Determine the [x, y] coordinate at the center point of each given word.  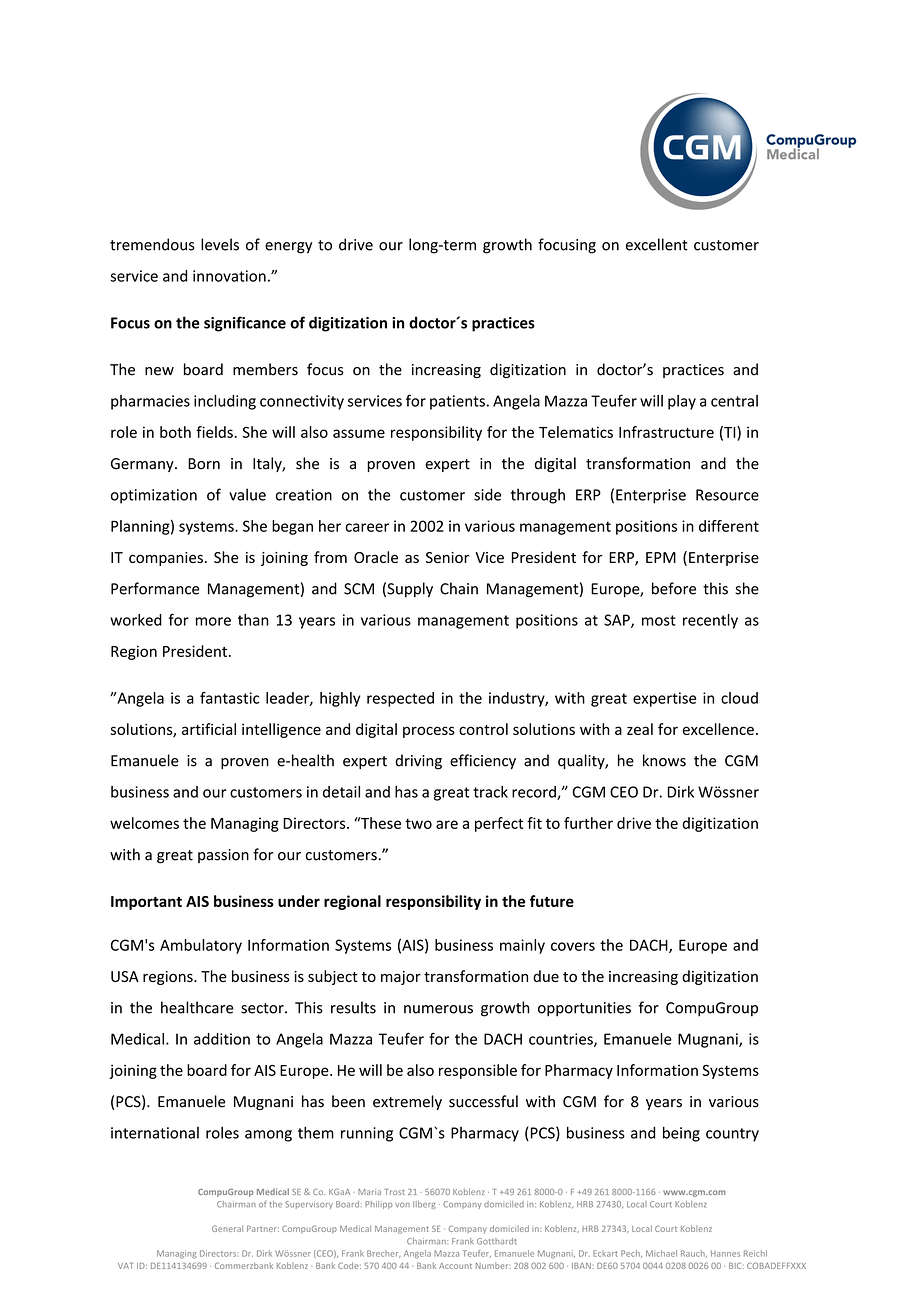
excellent [657, 244]
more [213, 621]
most [659, 620]
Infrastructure [666, 432]
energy [288, 248]
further [588, 823]
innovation [229, 276]
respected [400, 699]
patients [457, 402]
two [418, 823]
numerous [438, 1009]
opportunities [584, 1009]
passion [223, 856]
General [227, 1228]
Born [204, 464]
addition [222, 1039]
